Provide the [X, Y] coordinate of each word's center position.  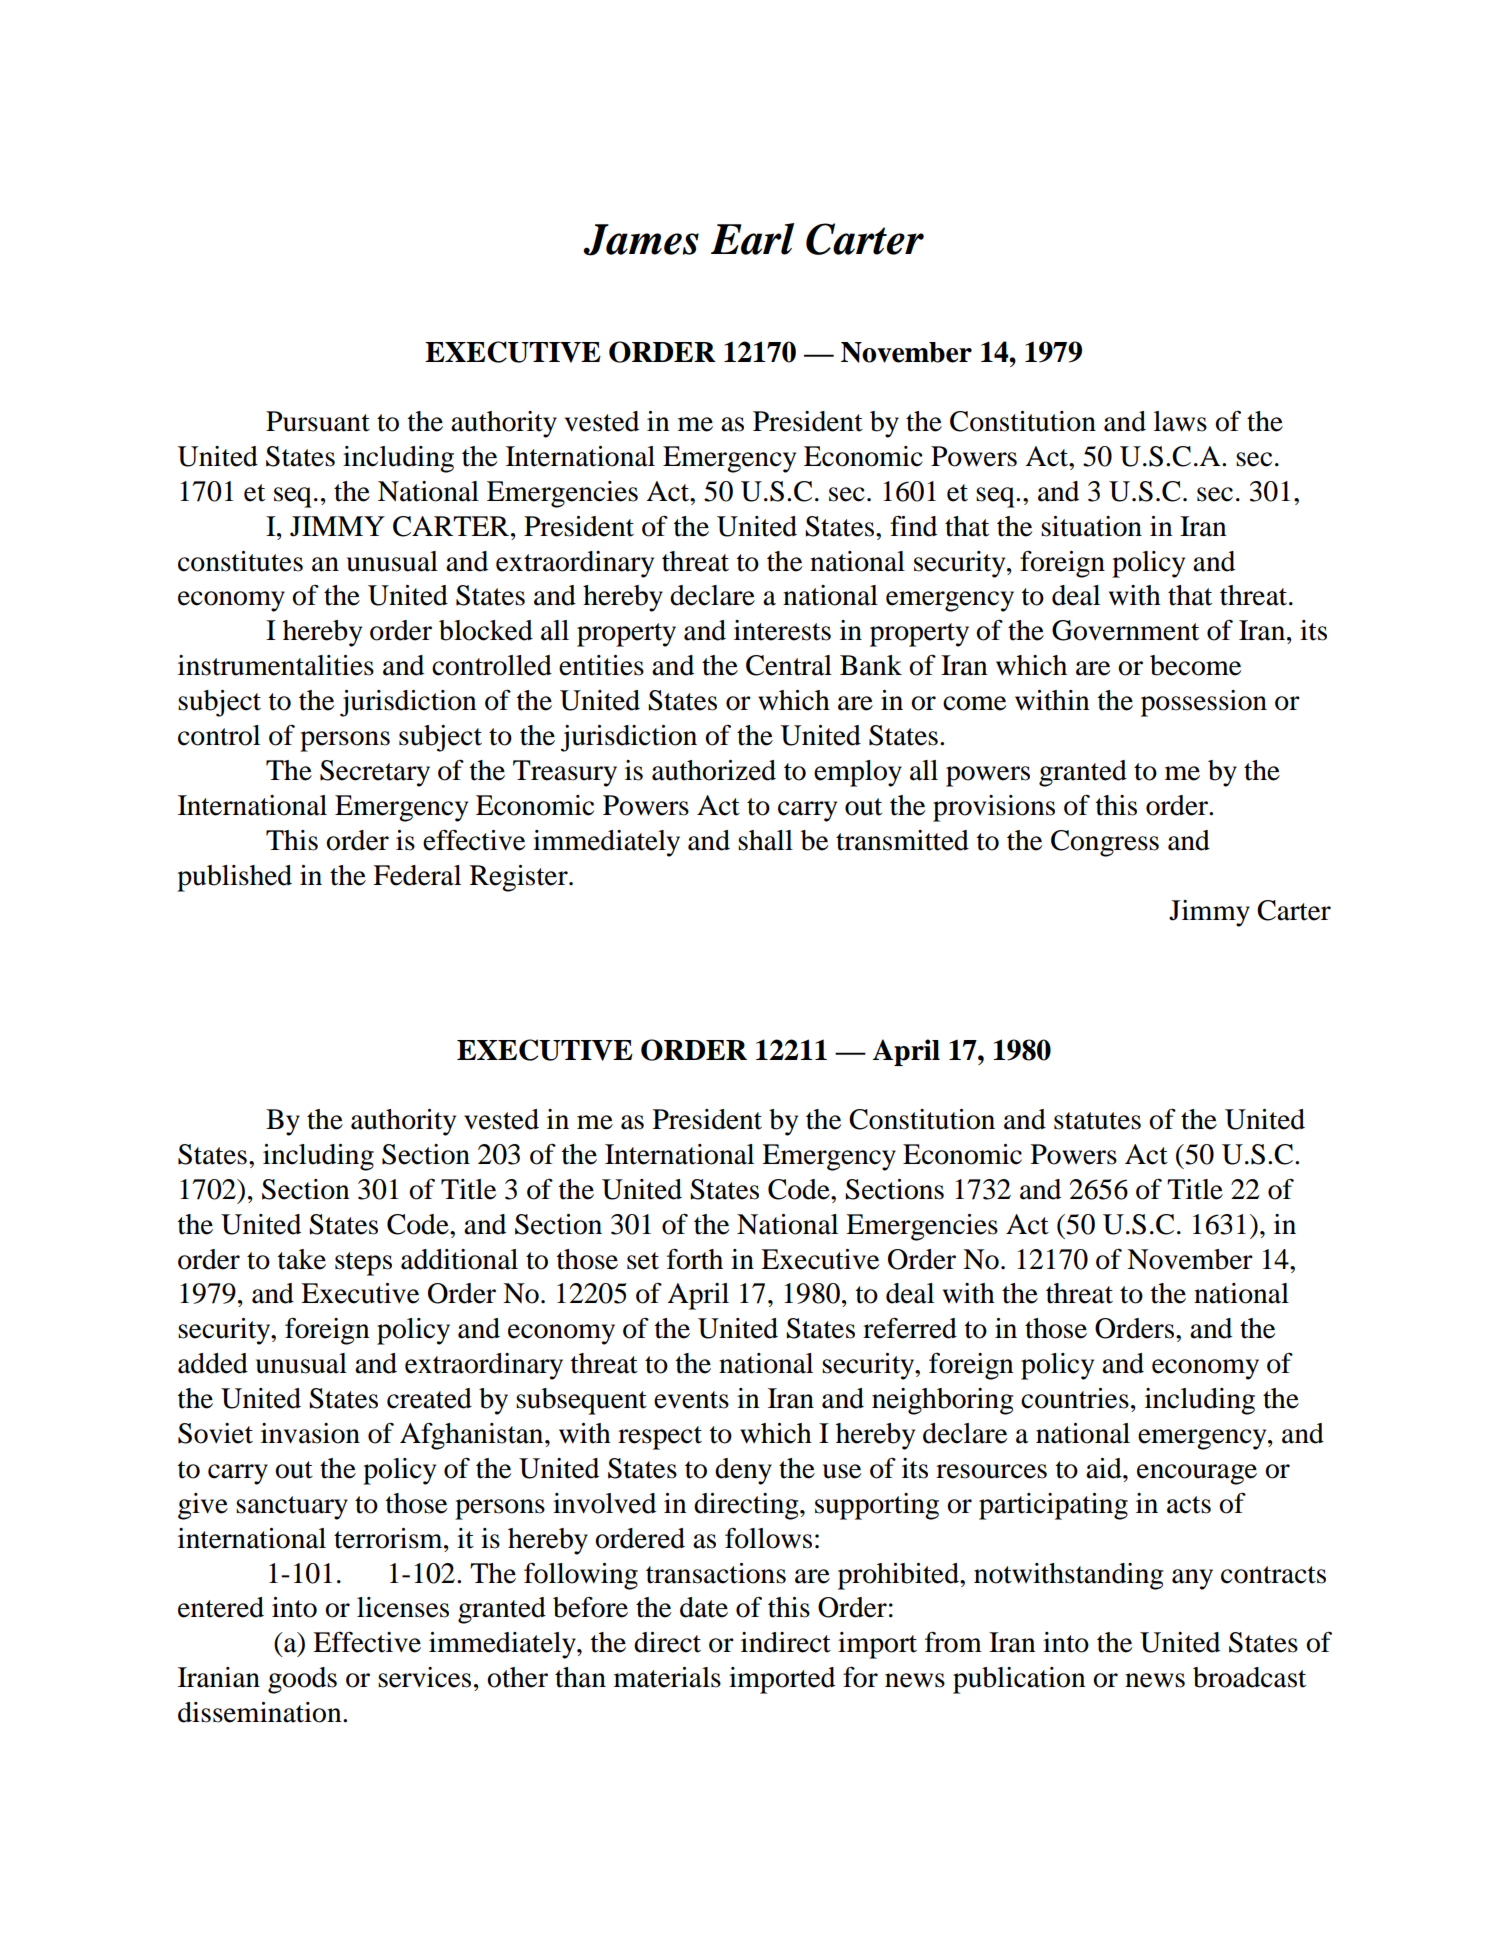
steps [363, 1264]
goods [302, 1680]
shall [765, 840]
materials [667, 1677]
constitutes [240, 561]
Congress [1105, 843]
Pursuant [318, 421]
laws [1180, 421]
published [234, 878]
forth [695, 1259]
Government [1125, 630]
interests [782, 630]
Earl [752, 239]
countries [1075, 1398]
